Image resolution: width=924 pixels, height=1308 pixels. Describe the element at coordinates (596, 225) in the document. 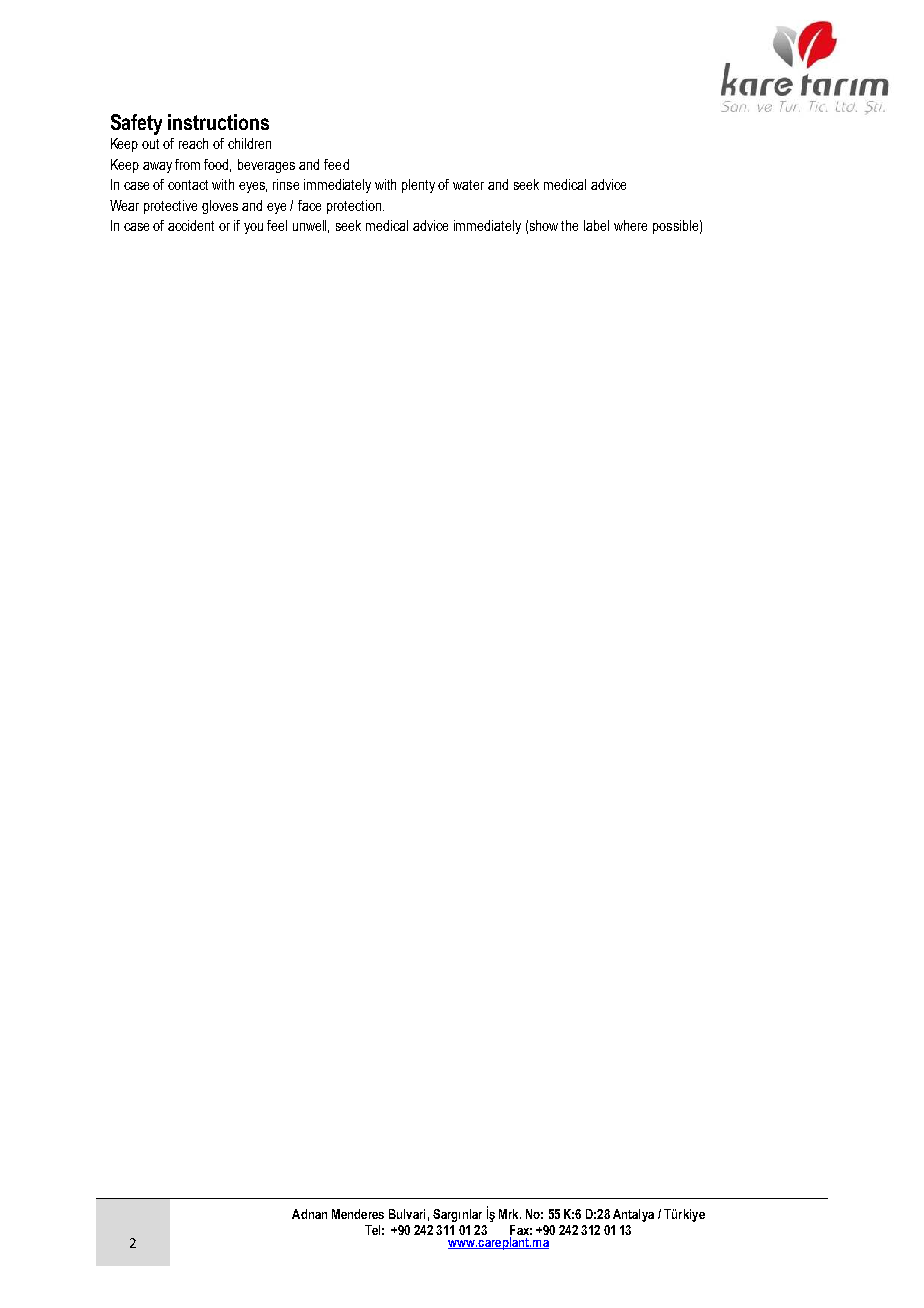

I see `label` at that location.
